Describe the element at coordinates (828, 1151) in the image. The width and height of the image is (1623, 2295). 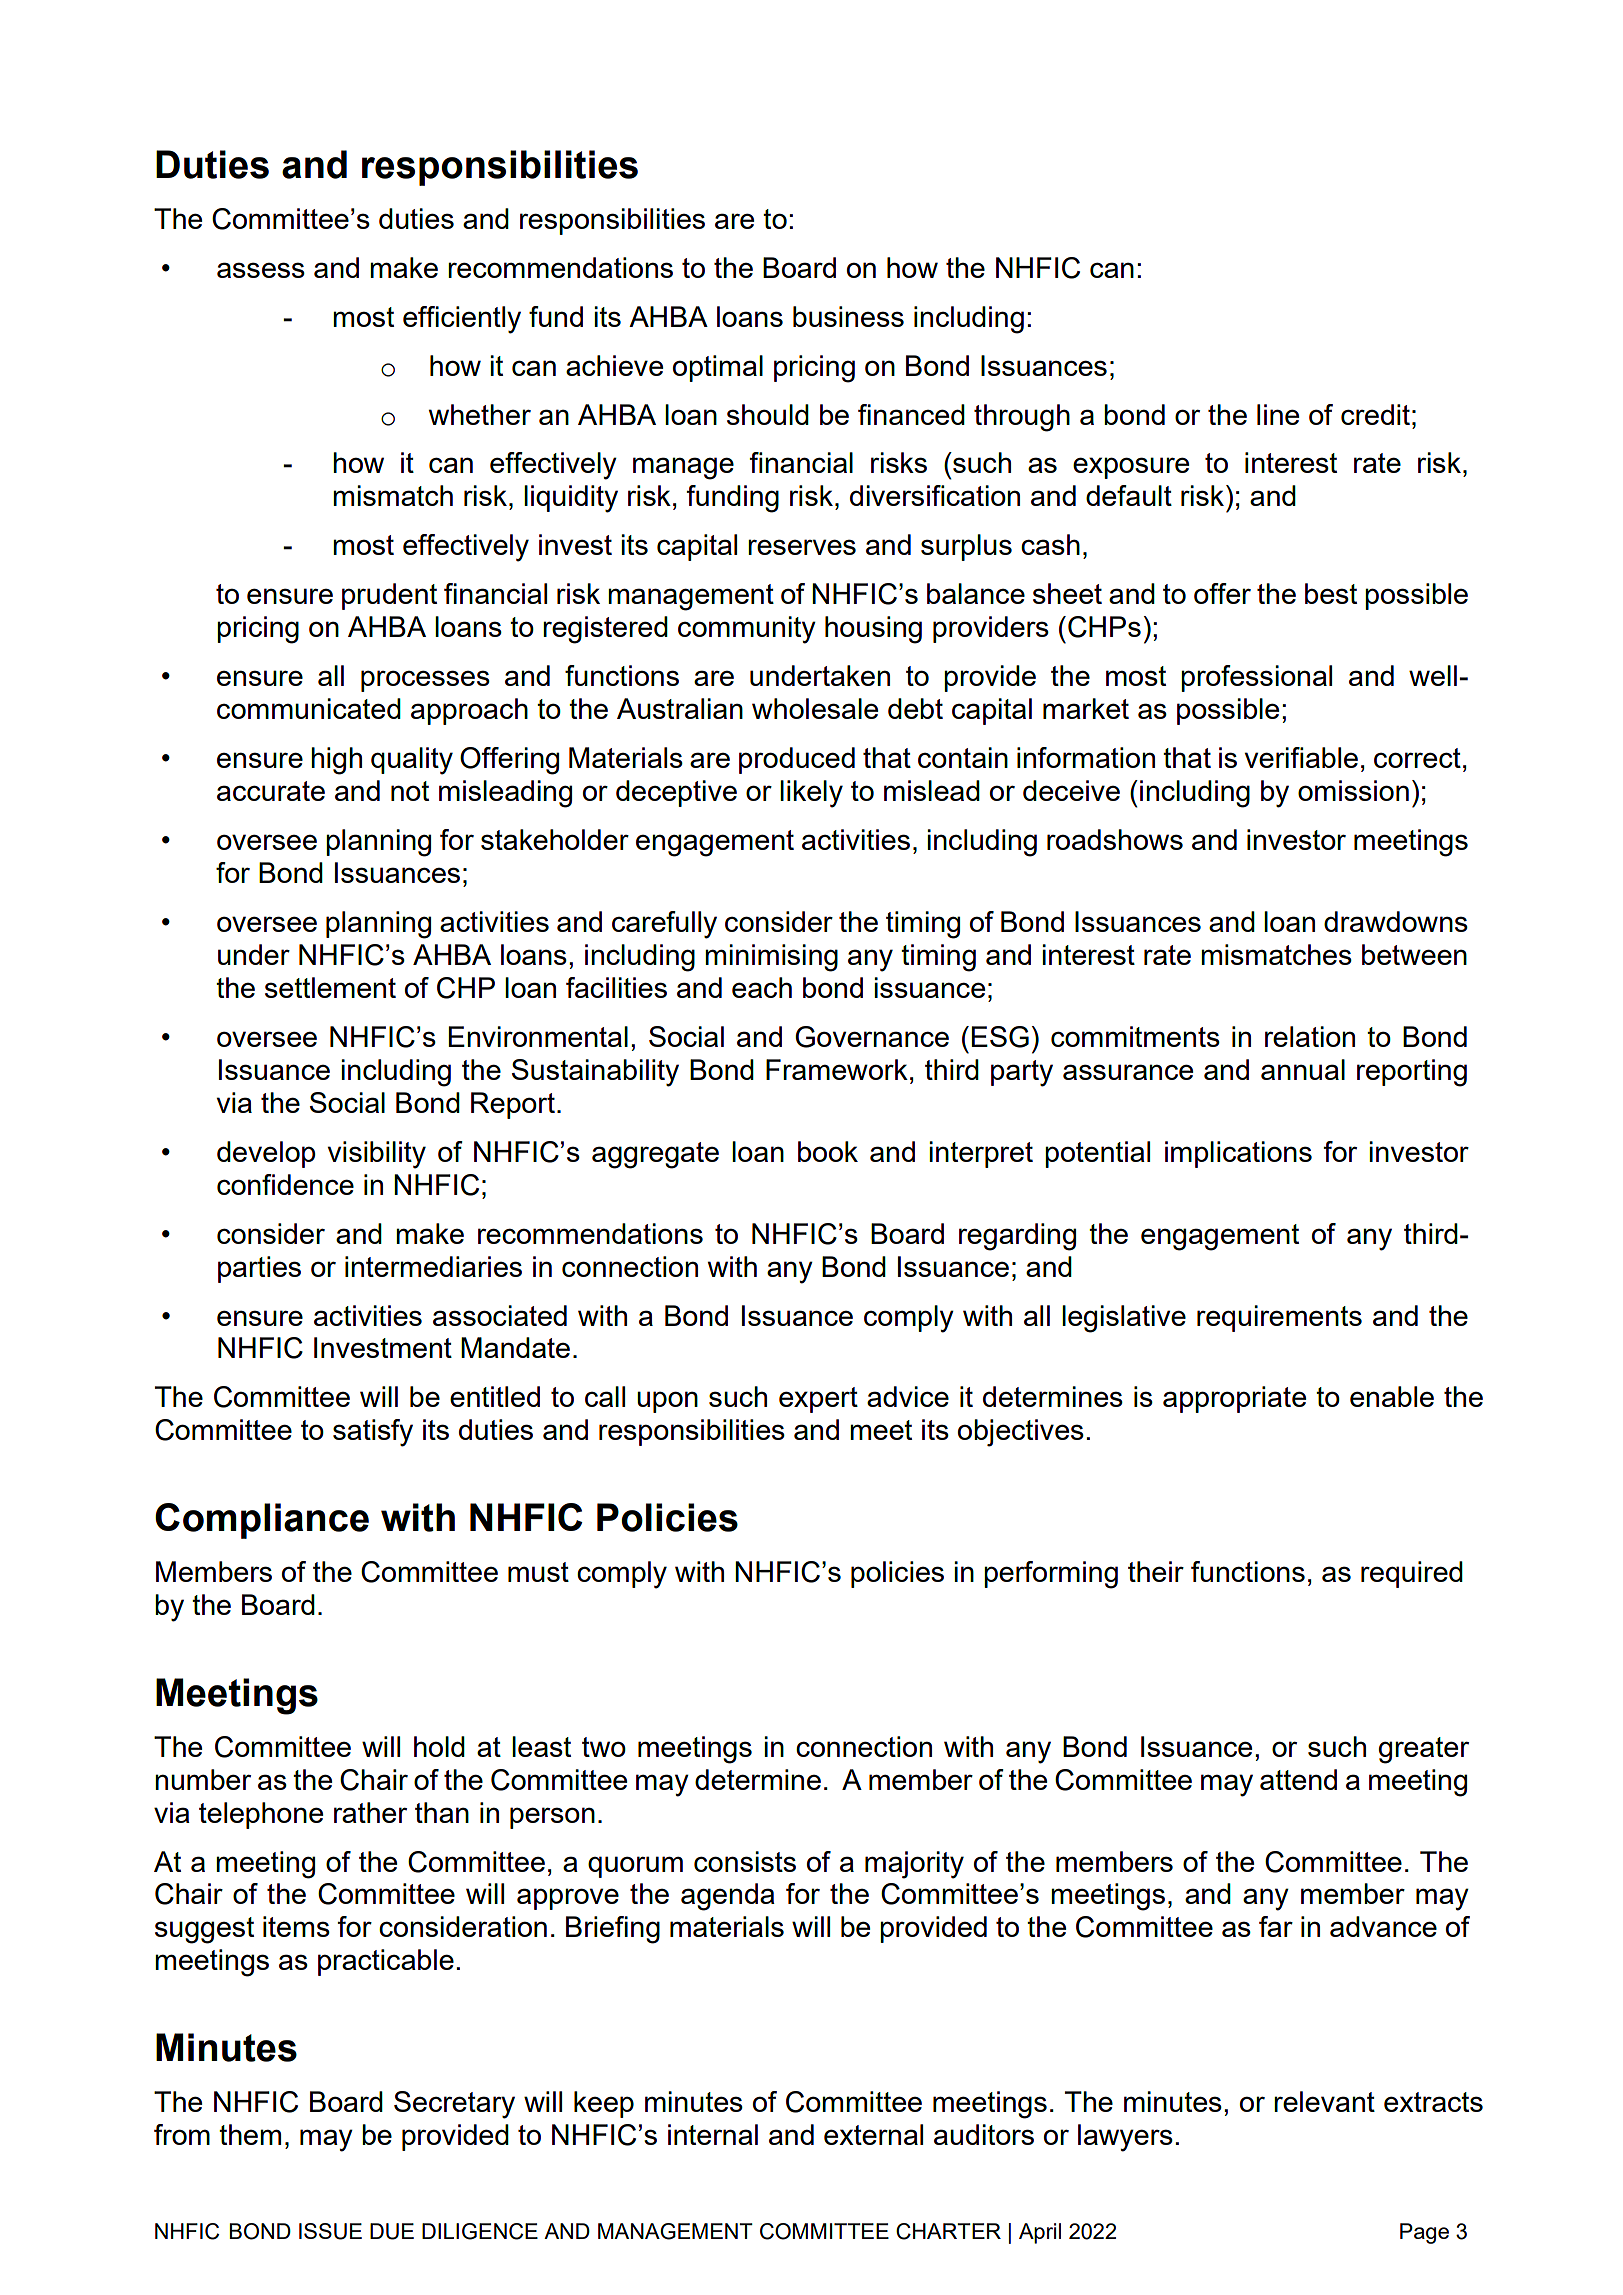
I see `book` at that location.
